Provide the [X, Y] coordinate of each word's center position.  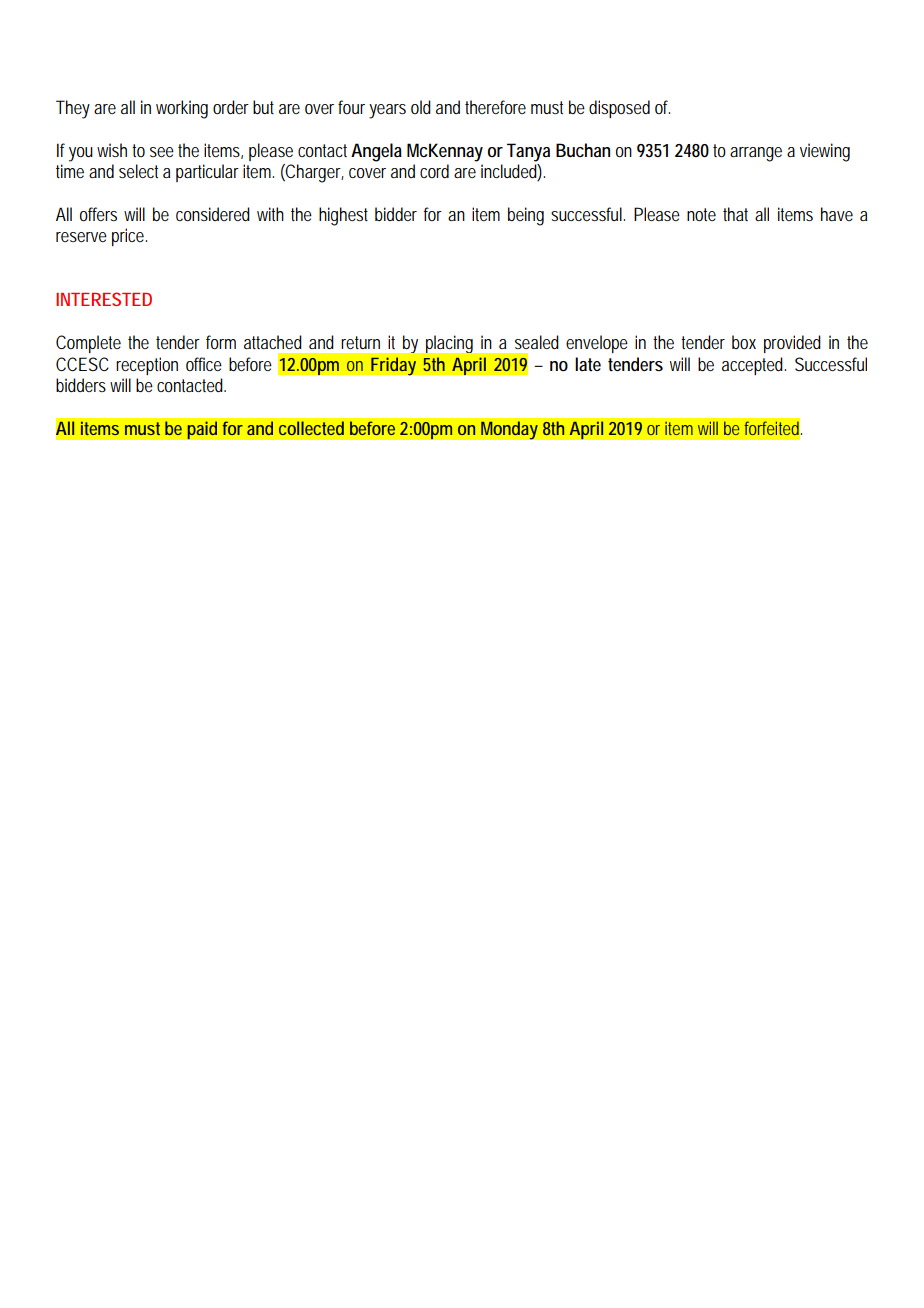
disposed [619, 109]
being [526, 216]
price [129, 237]
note [701, 214]
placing [449, 344]
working [182, 109]
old [421, 107]
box [744, 342]
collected [311, 428]
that [735, 214]
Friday [393, 366]
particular [207, 173]
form [221, 342]
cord [434, 171]
